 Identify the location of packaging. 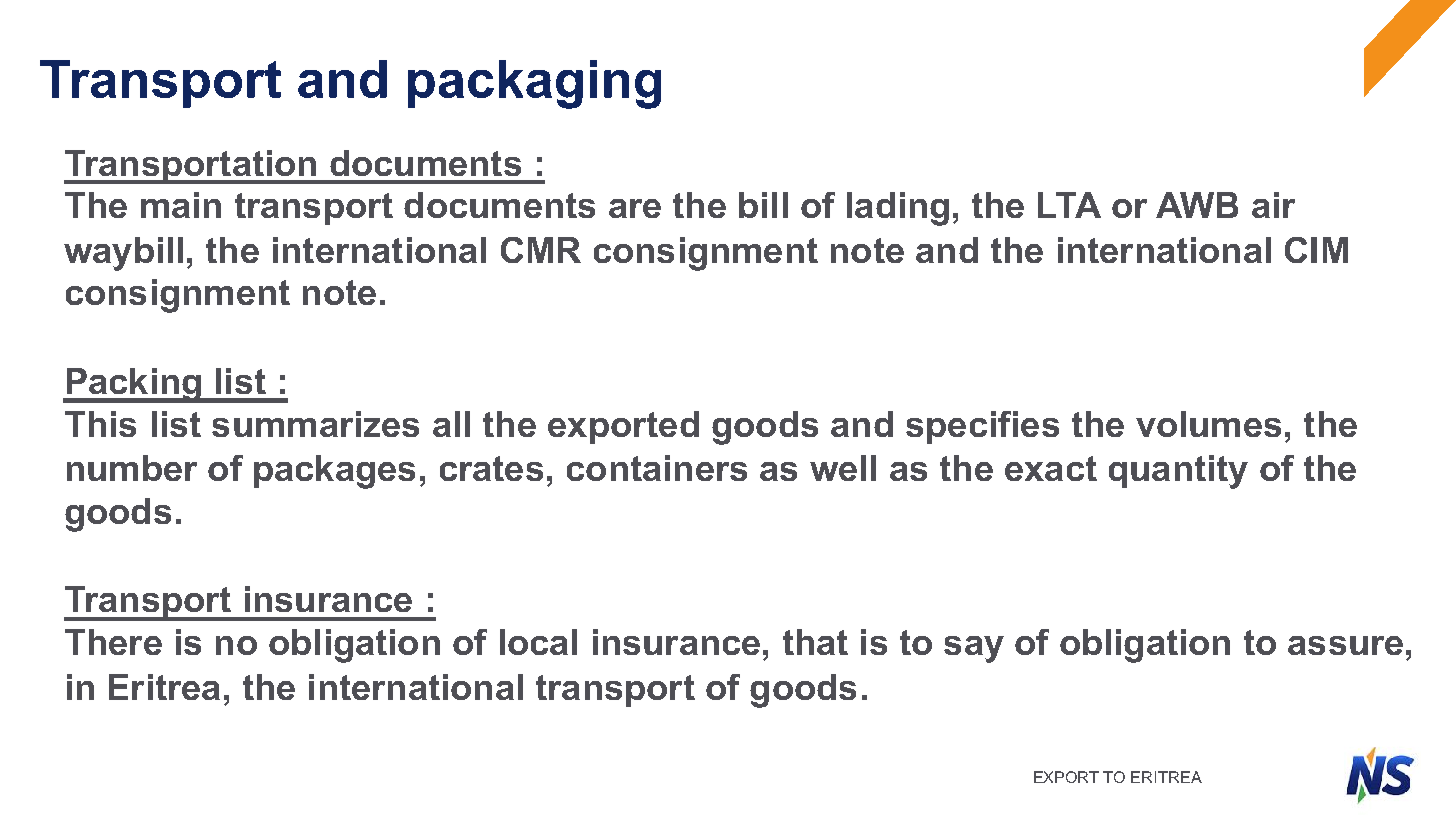
(534, 84).
